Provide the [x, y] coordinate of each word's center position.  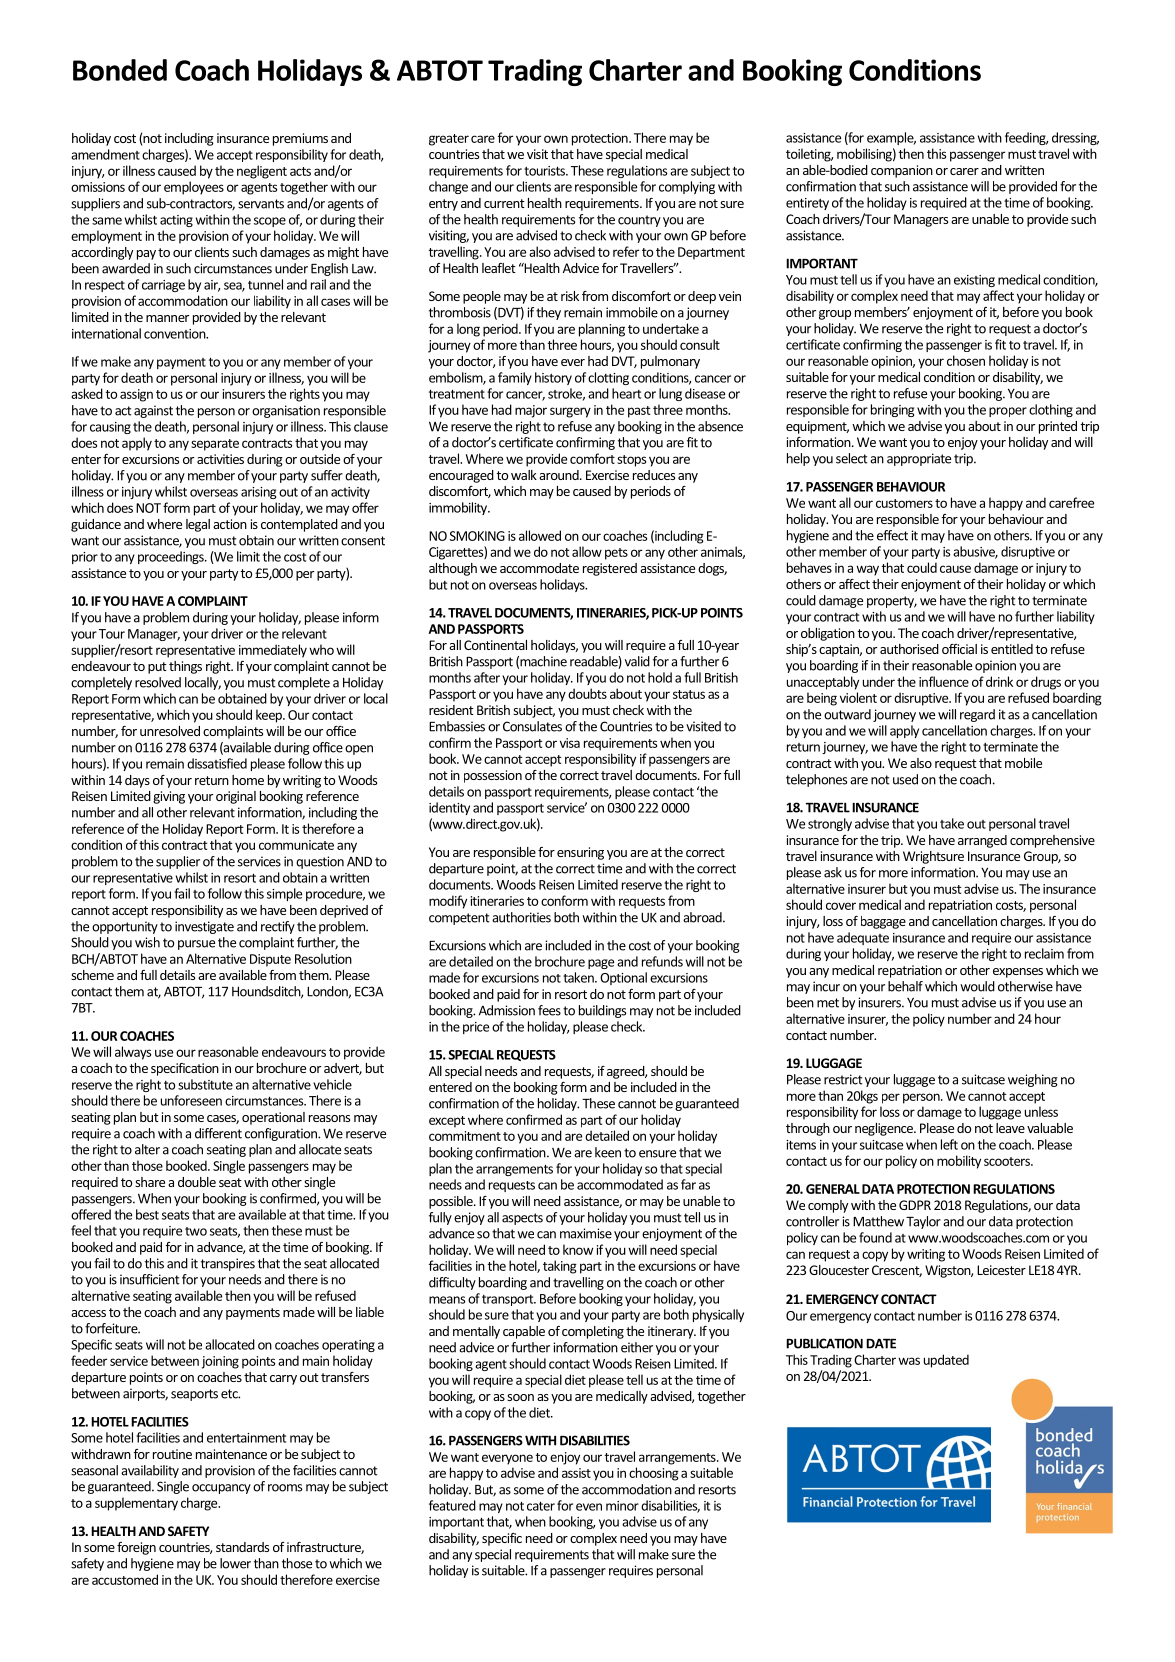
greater [449, 140]
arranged [982, 841]
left [949, 1144]
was [909, 1361]
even [589, 1507]
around [560, 475]
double [197, 1182]
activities [220, 459]
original [236, 797]
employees [194, 188]
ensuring [580, 853]
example [891, 138]
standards [242, 1547]
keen [608, 1152]
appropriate [919, 459]
